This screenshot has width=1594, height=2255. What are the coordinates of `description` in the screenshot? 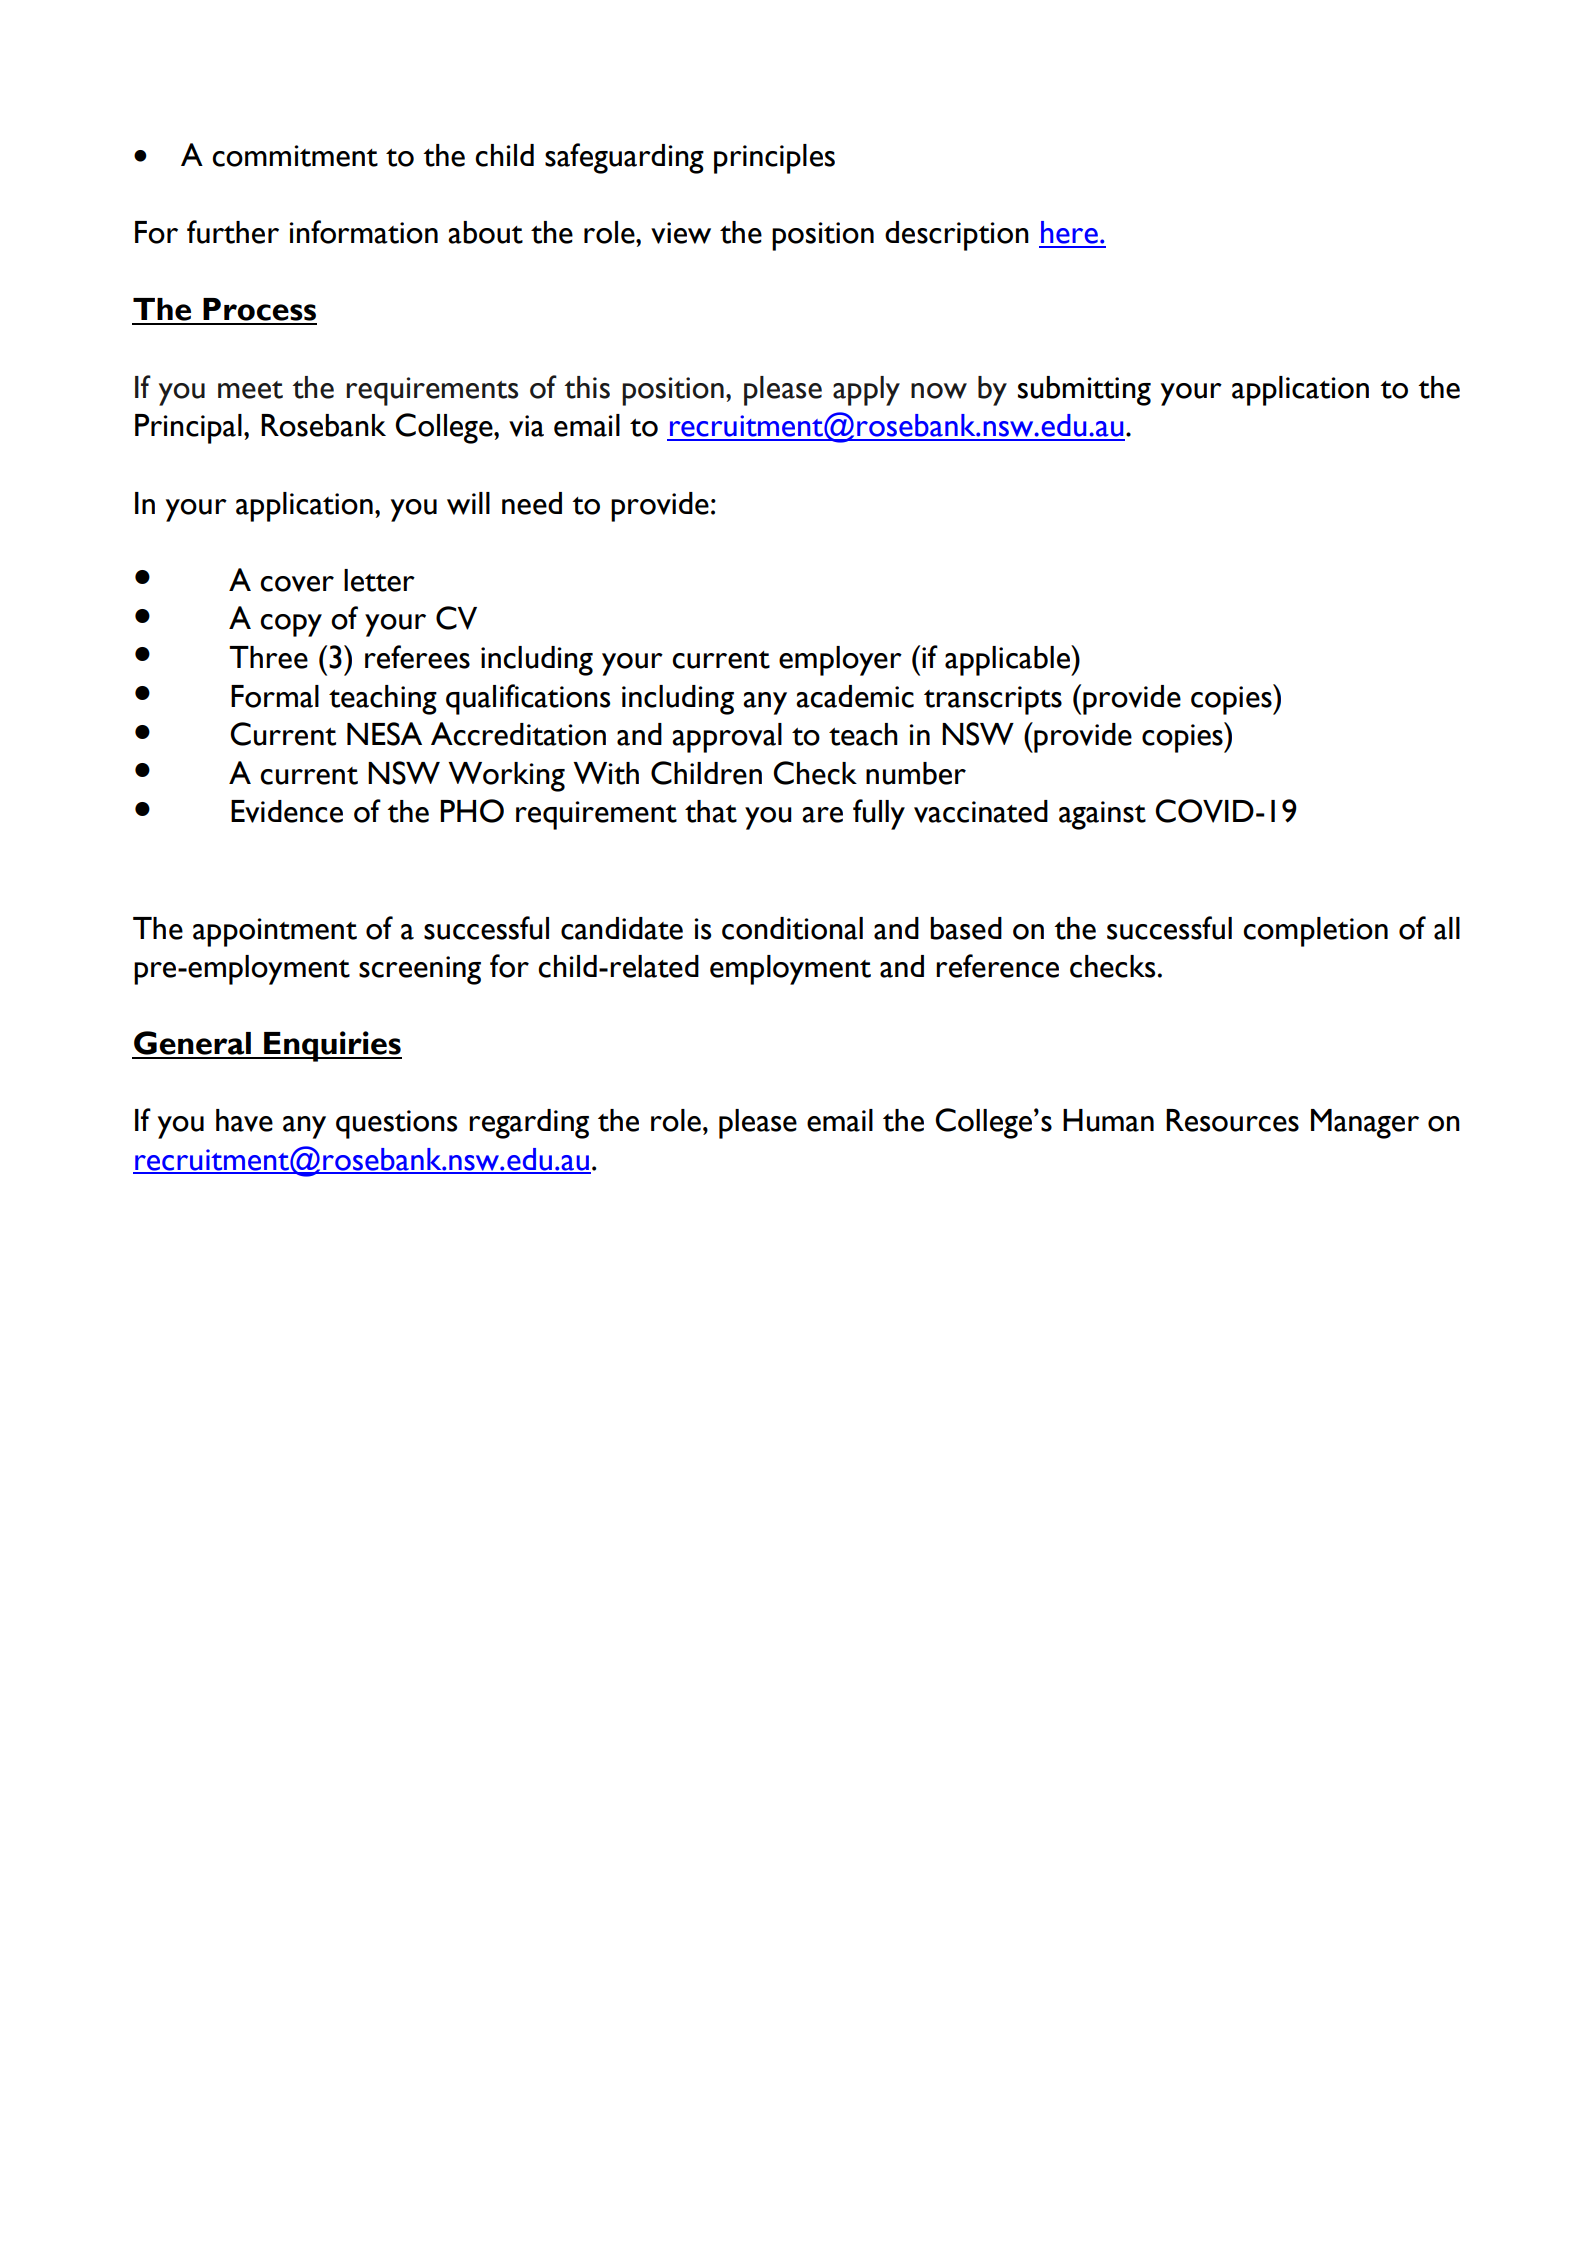 It's located at (957, 236).
